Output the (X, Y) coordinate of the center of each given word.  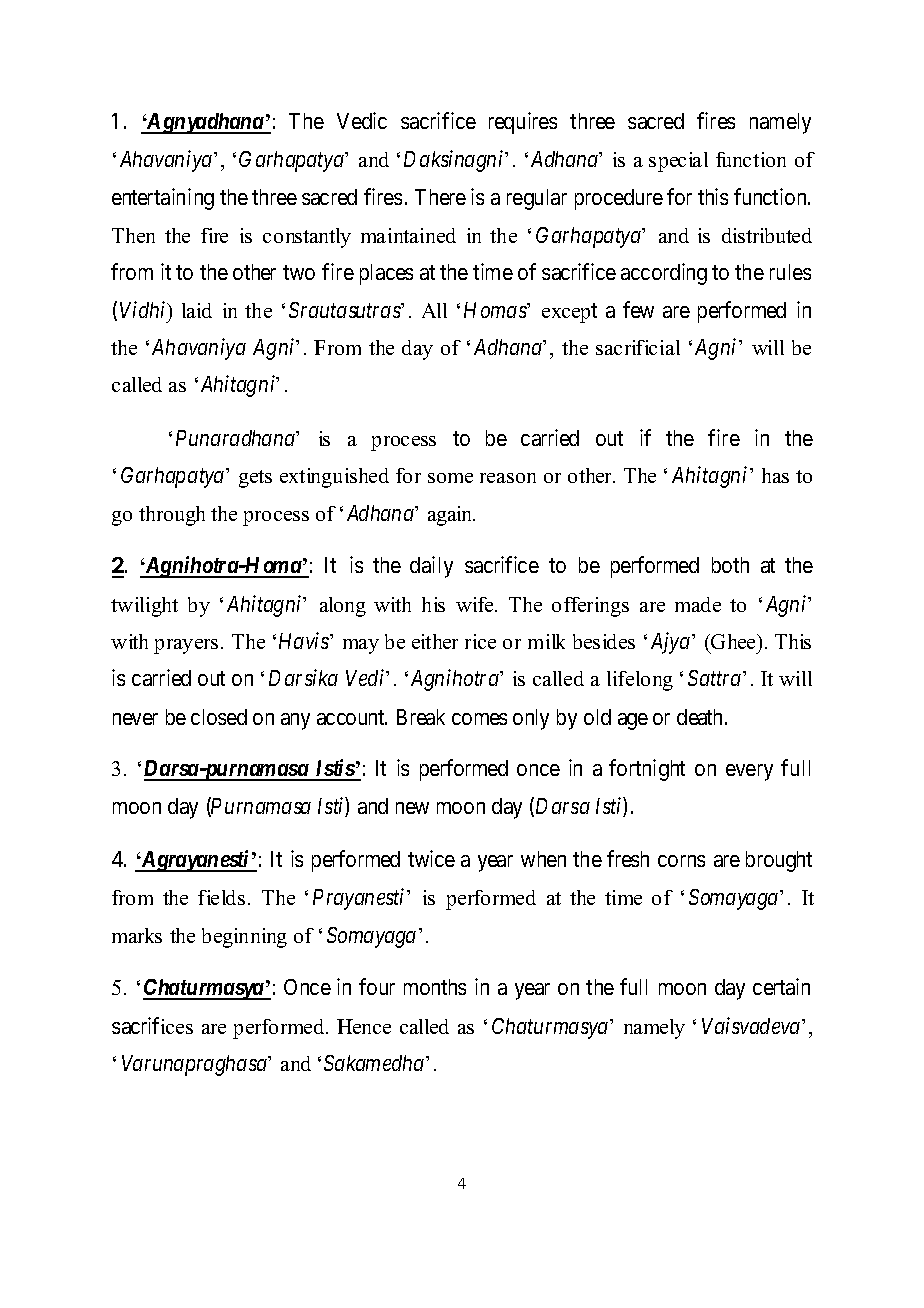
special (678, 162)
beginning (244, 938)
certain (781, 986)
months (435, 987)
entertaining (163, 199)
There (440, 197)
